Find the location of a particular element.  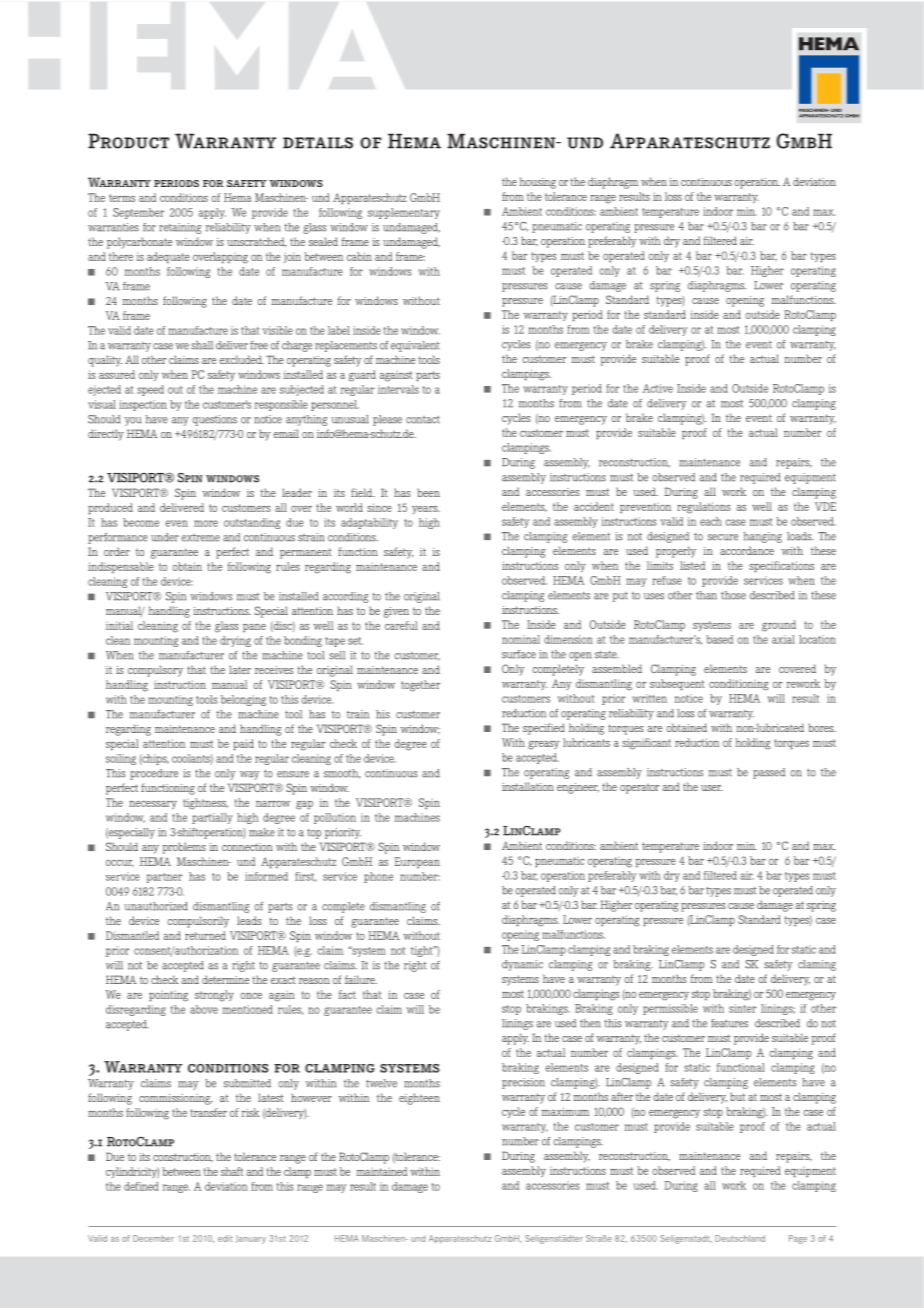

conditioning is located at coordinates (738, 685).
